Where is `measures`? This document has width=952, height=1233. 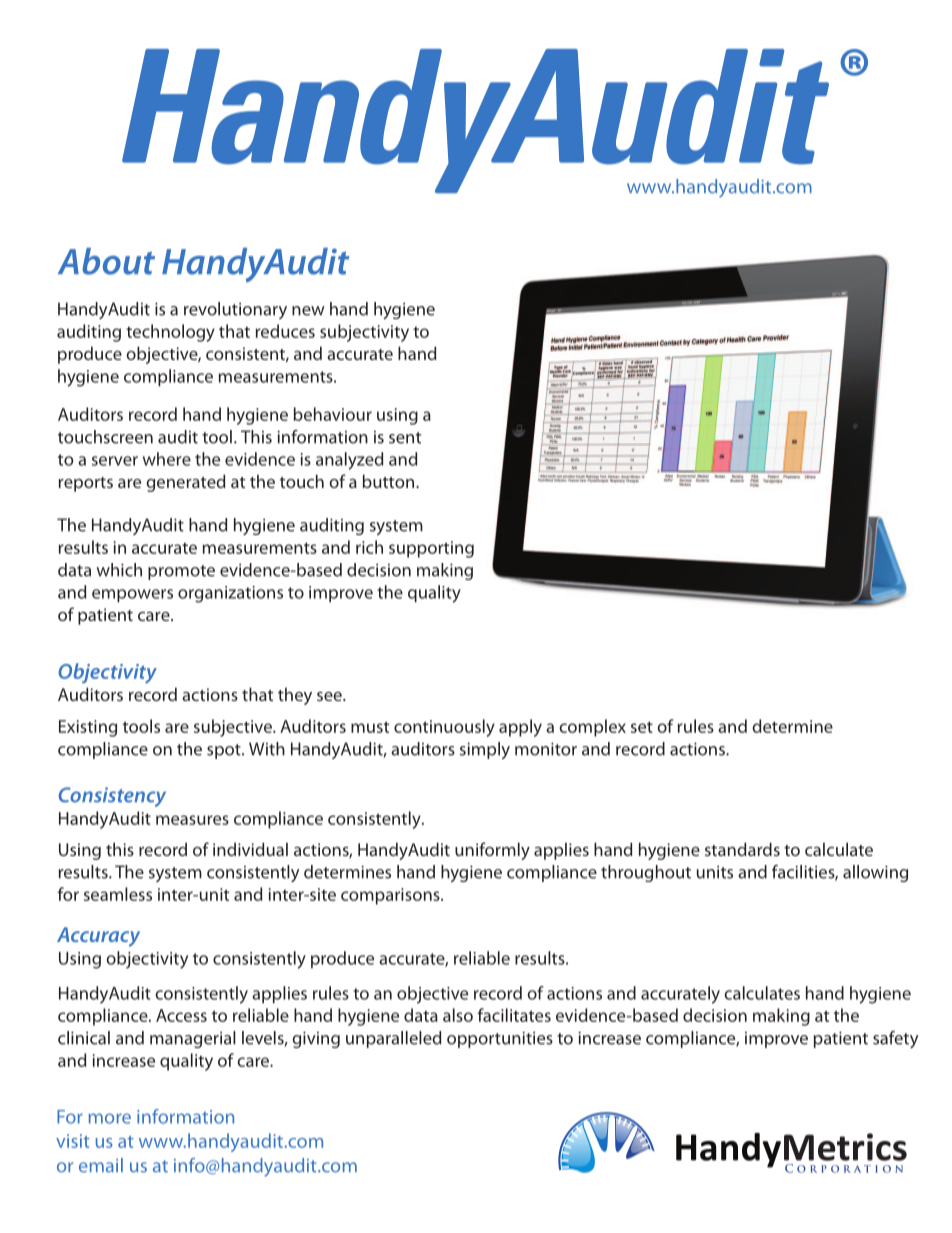 measures is located at coordinates (192, 820).
